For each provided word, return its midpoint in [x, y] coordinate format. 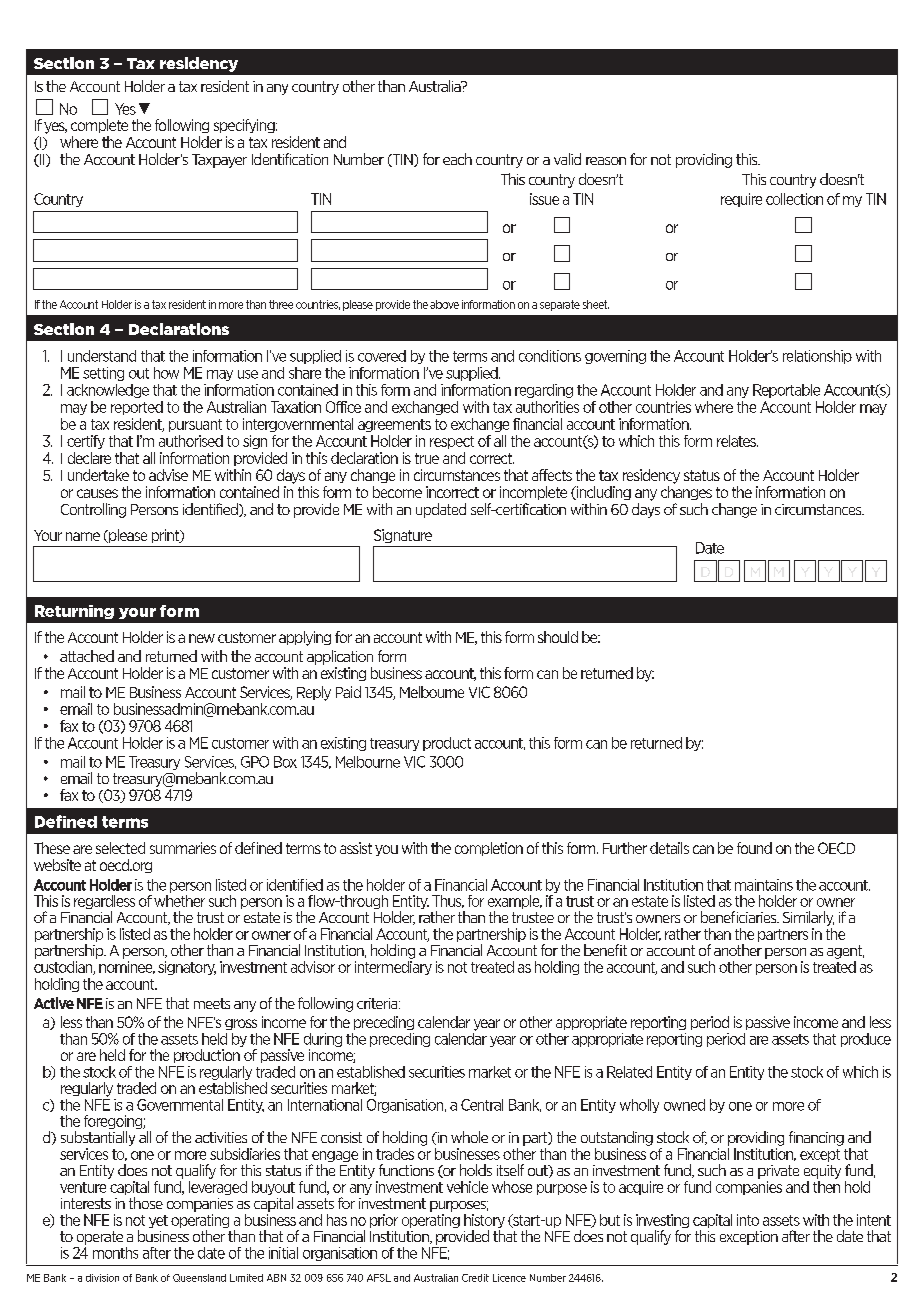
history [484, 1222]
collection [794, 199]
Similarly [808, 918]
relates [737, 441]
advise [168, 475]
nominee [127, 967]
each [457, 159]
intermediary [393, 968]
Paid [348, 692]
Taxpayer [219, 161]
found [754, 848]
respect [452, 442]
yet [158, 1221]
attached [87, 656]
